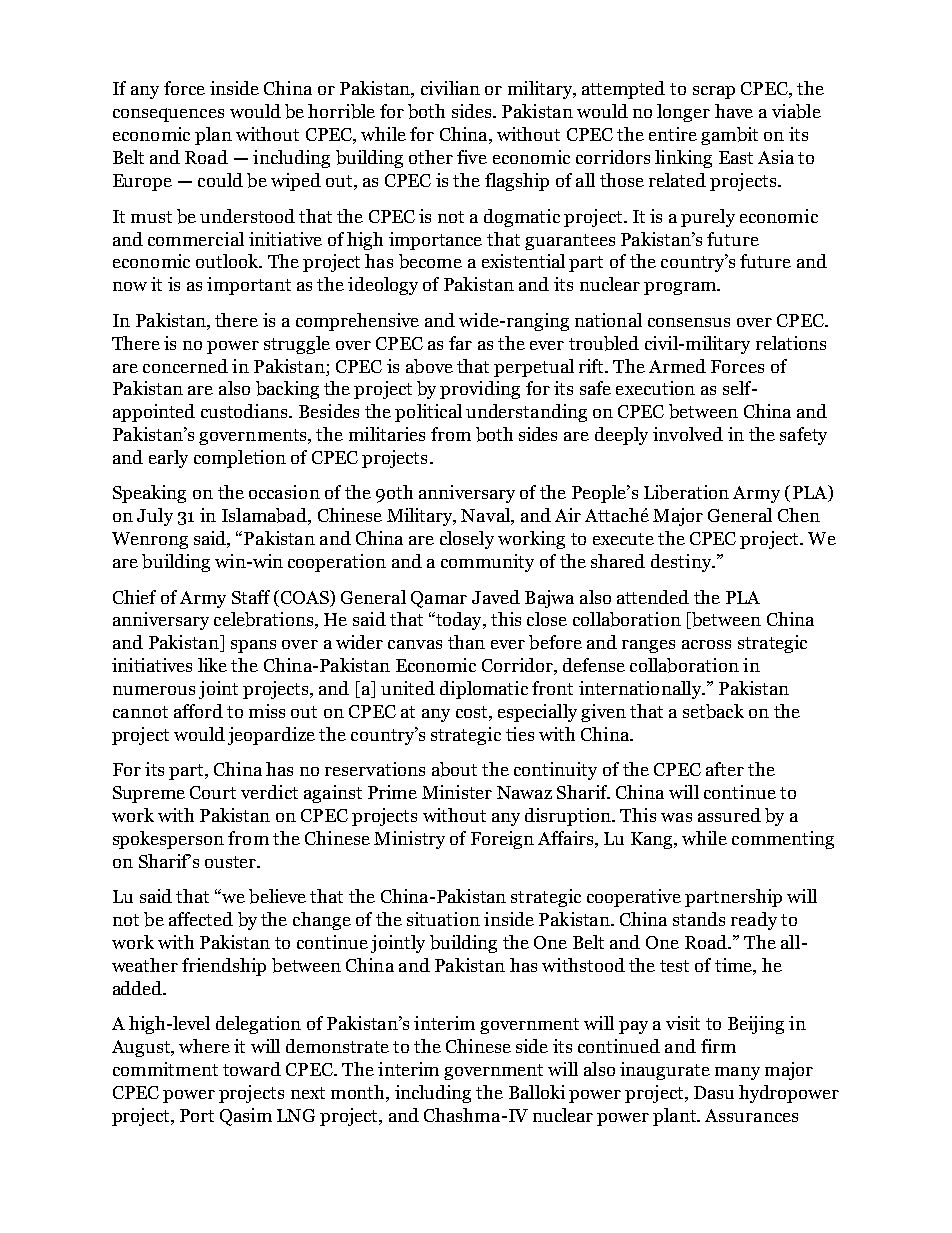  I want to click on Staff, so click(251, 597).
